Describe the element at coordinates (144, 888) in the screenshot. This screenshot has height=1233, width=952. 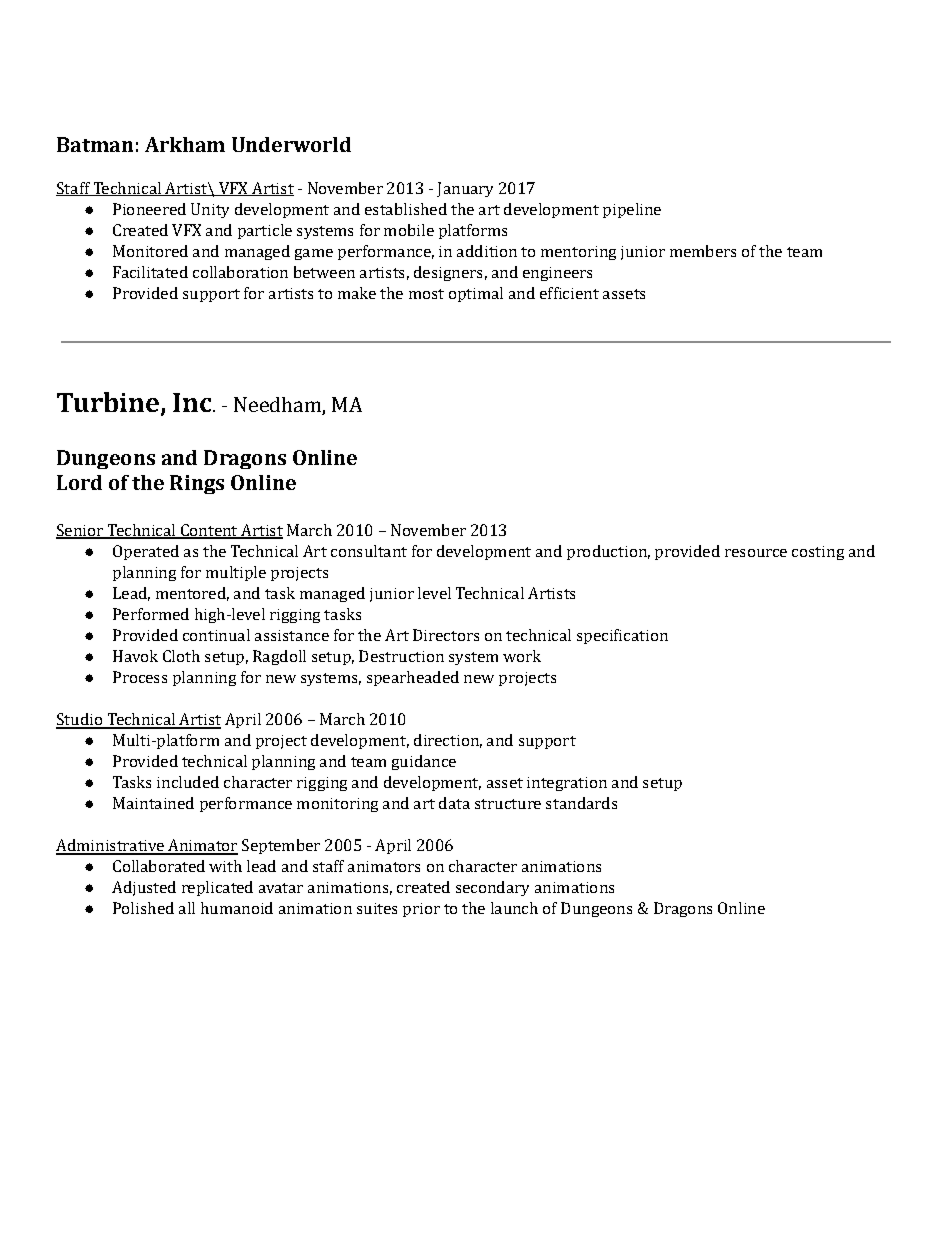
I see `Adjusted` at that location.
